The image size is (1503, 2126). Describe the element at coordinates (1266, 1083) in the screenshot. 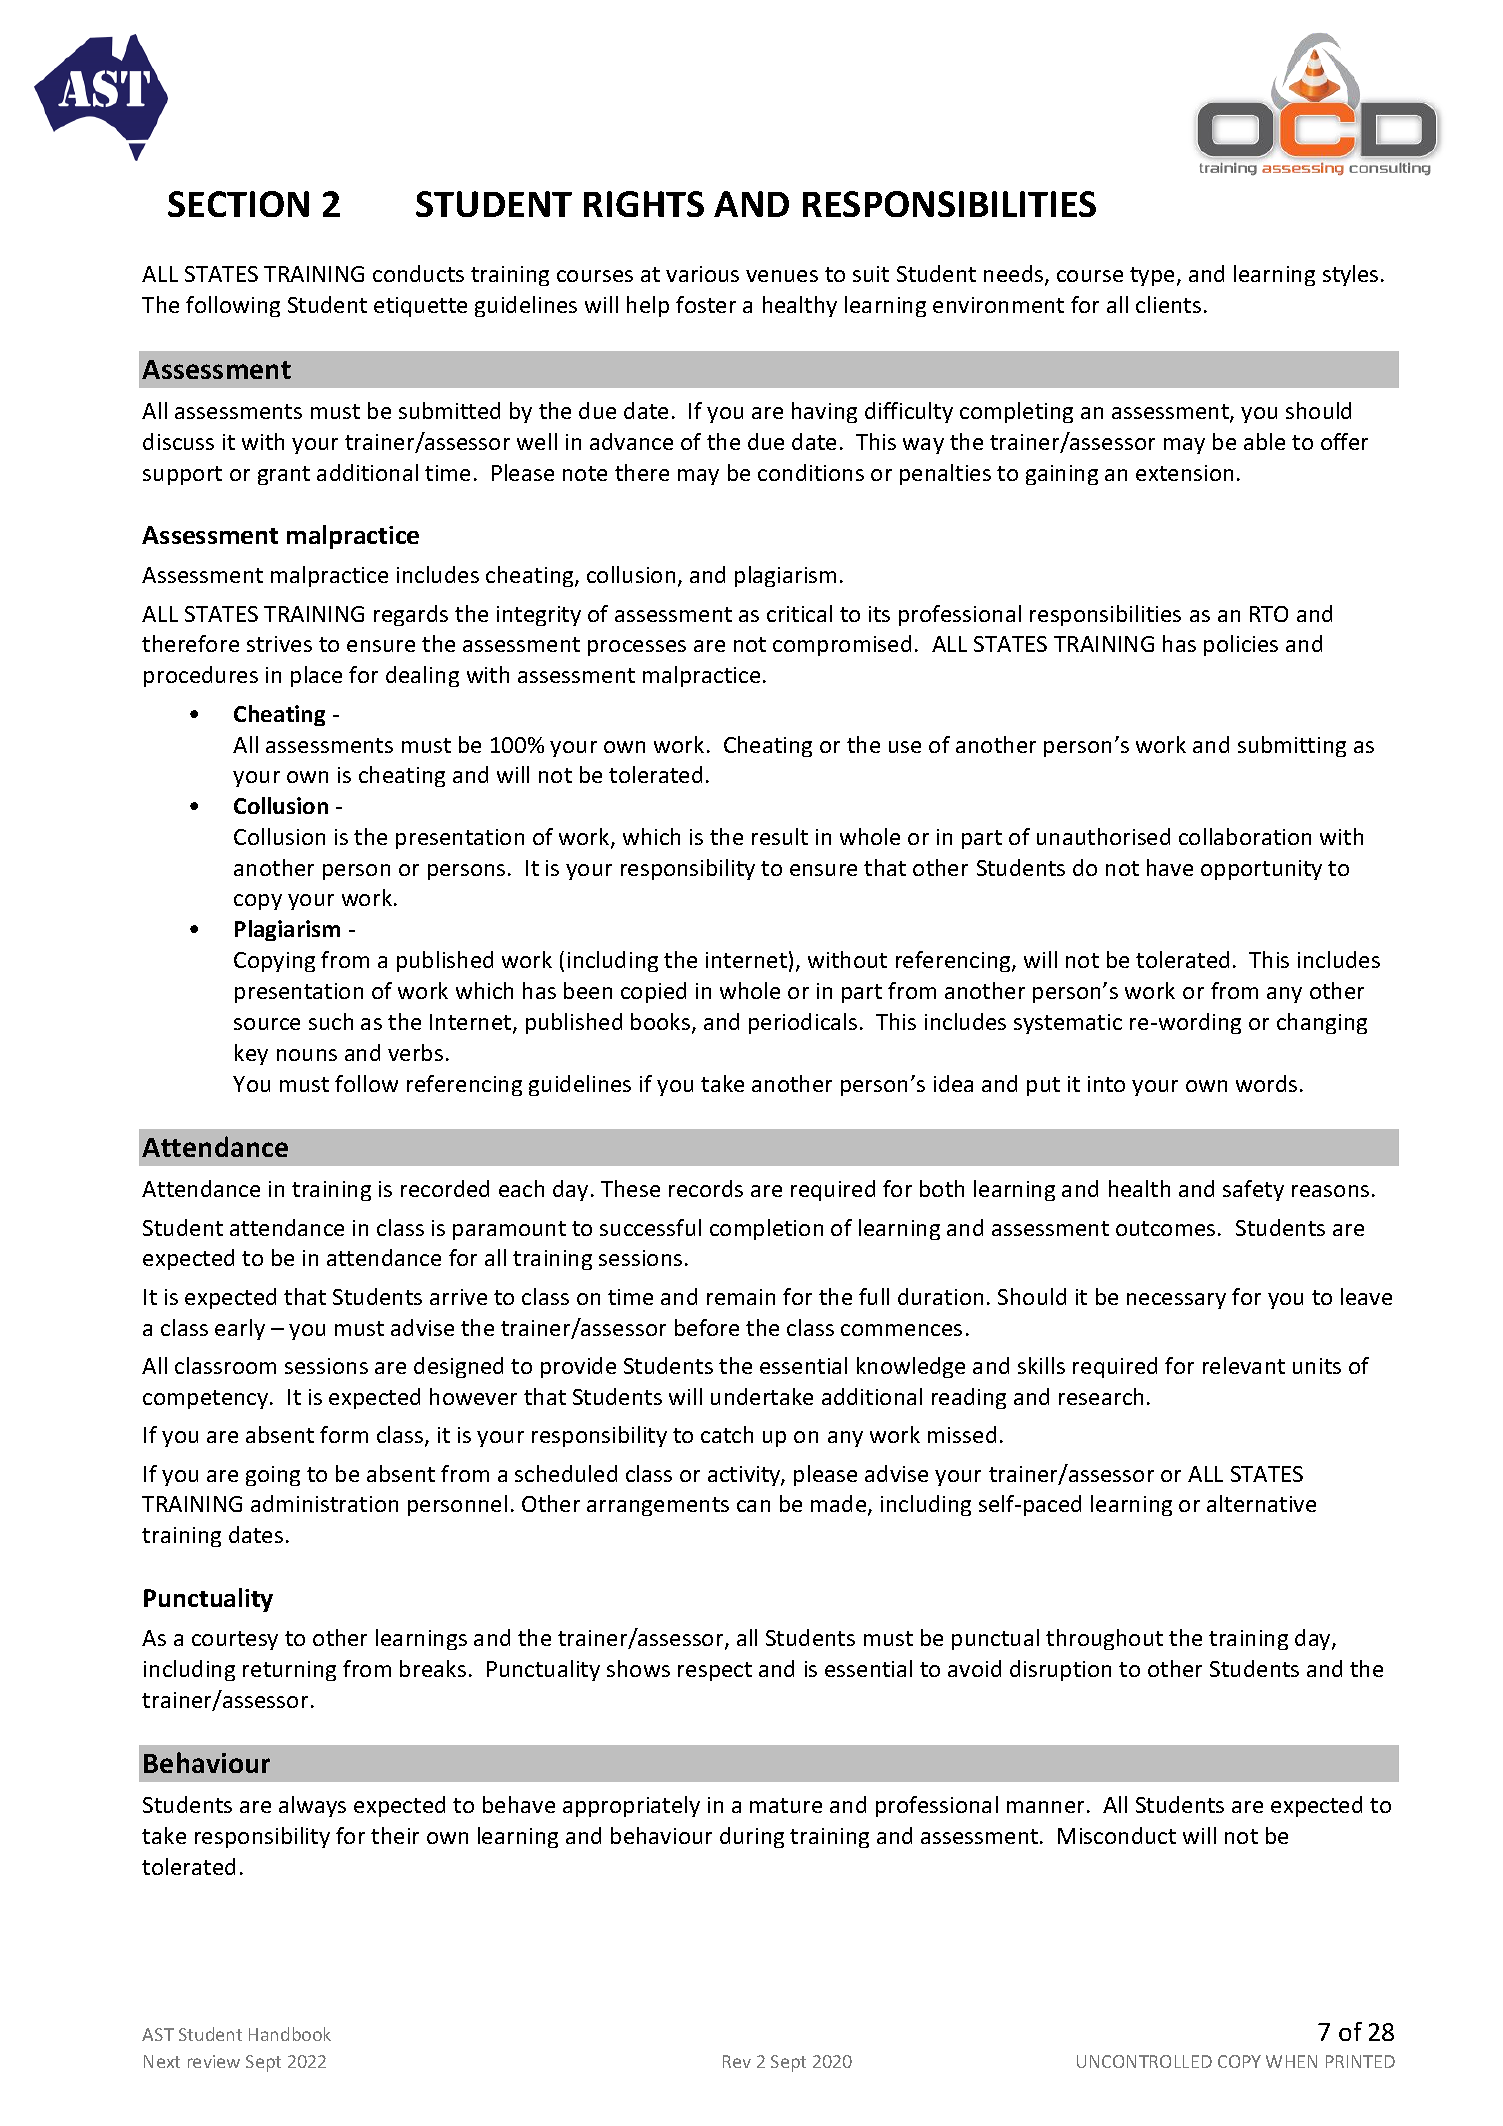

I see `words` at that location.
